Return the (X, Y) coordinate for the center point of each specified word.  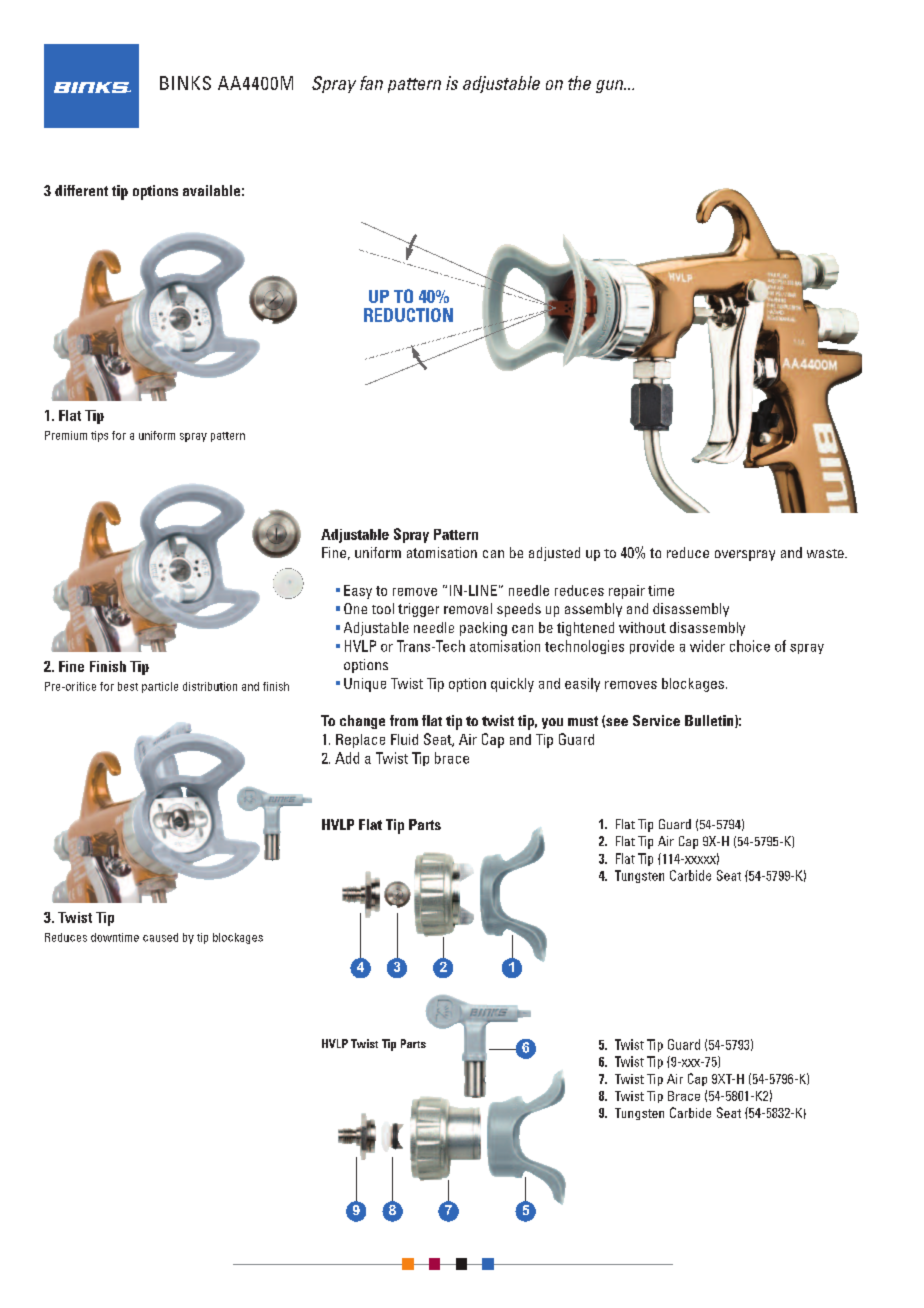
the (579, 83)
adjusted (554, 554)
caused (160, 937)
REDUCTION (408, 315)
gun (611, 86)
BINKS (185, 83)
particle (160, 687)
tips (99, 436)
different (81, 190)
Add (347, 758)
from (404, 720)
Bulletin (710, 721)
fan (371, 83)
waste (826, 553)
